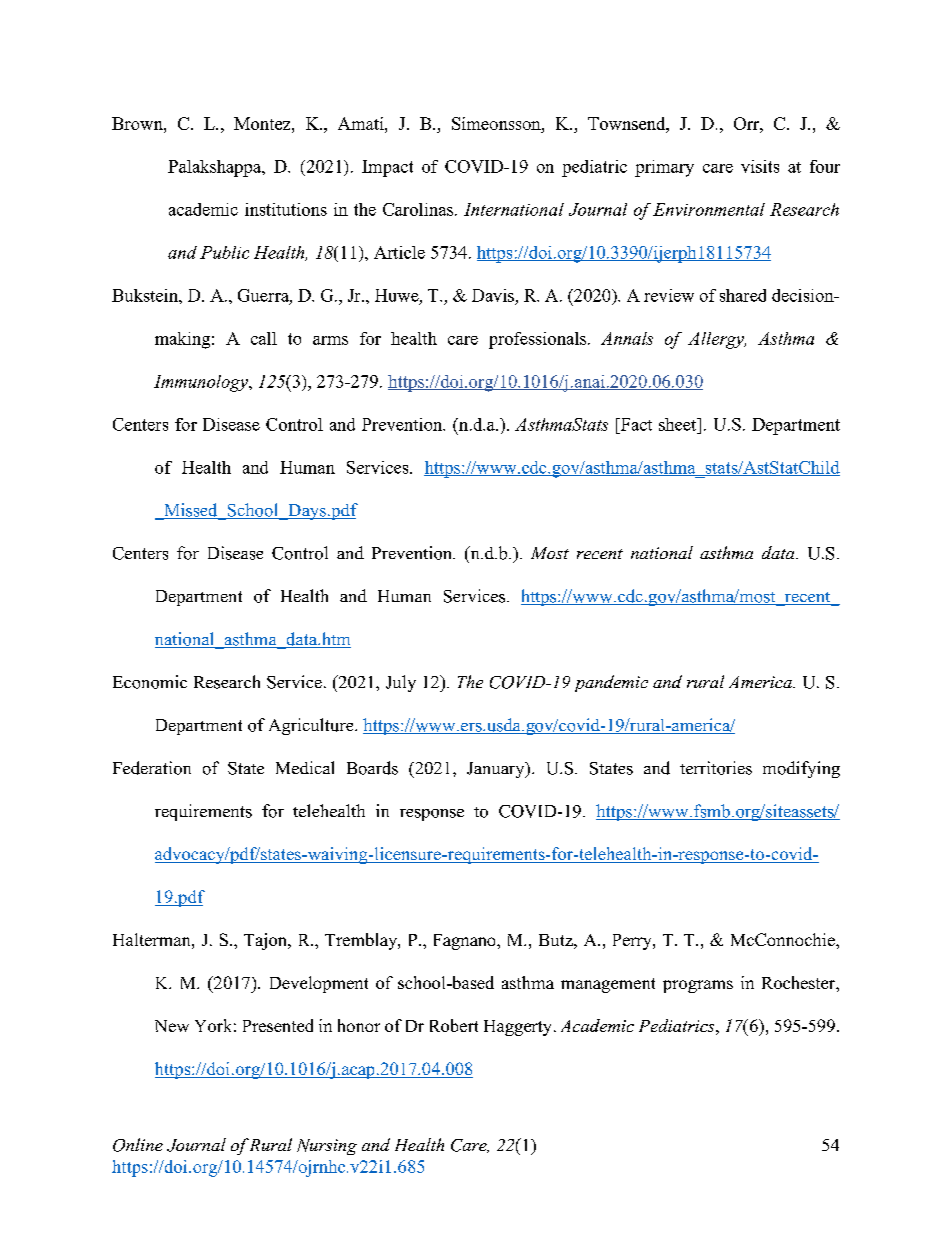 The height and width of the image is (1233, 952). I want to click on Fact, so click(635, 424).
